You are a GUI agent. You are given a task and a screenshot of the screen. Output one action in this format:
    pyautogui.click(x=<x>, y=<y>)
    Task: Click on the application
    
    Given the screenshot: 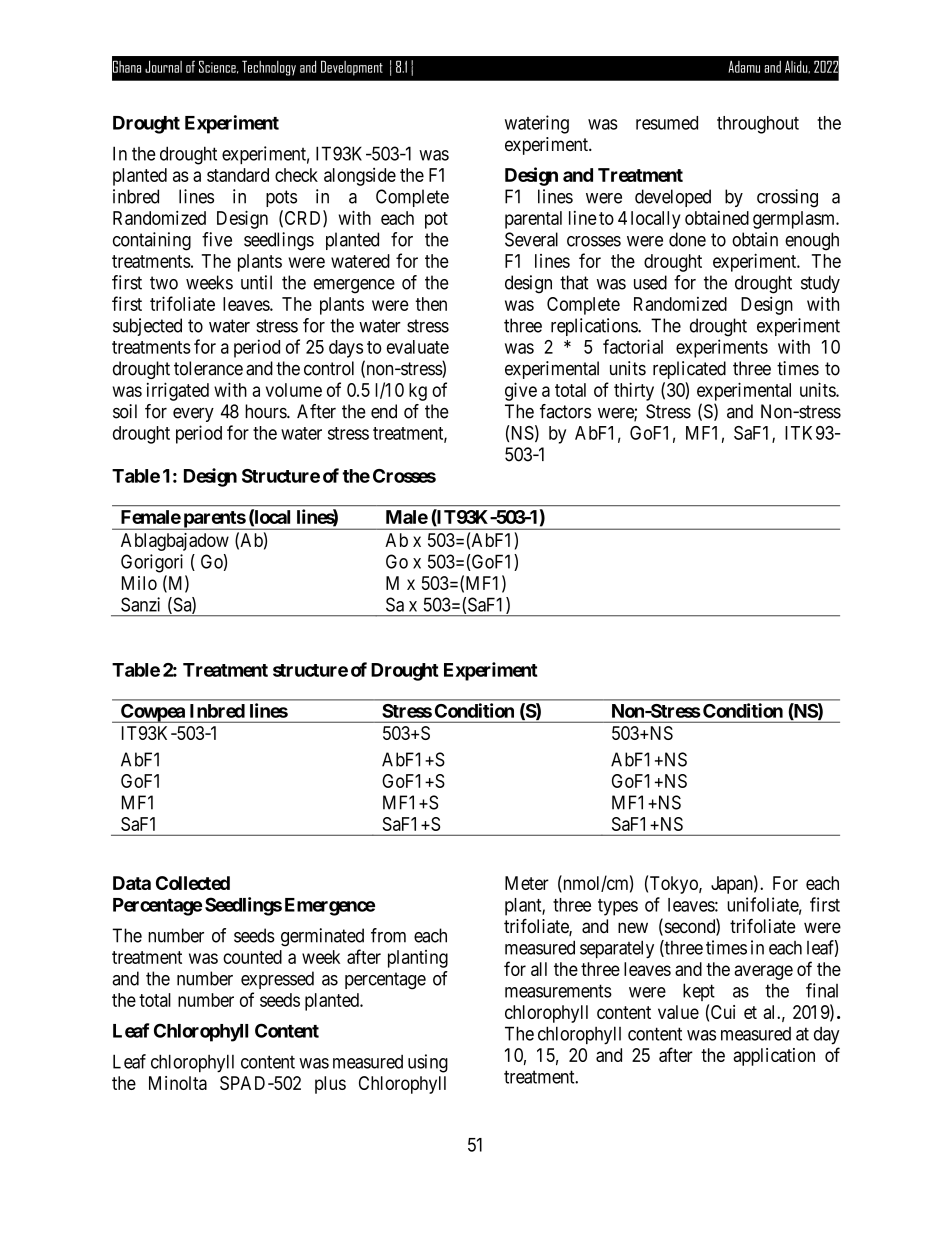 What is the action you would take?
    pyautogui.click(x=774, y=1057)
